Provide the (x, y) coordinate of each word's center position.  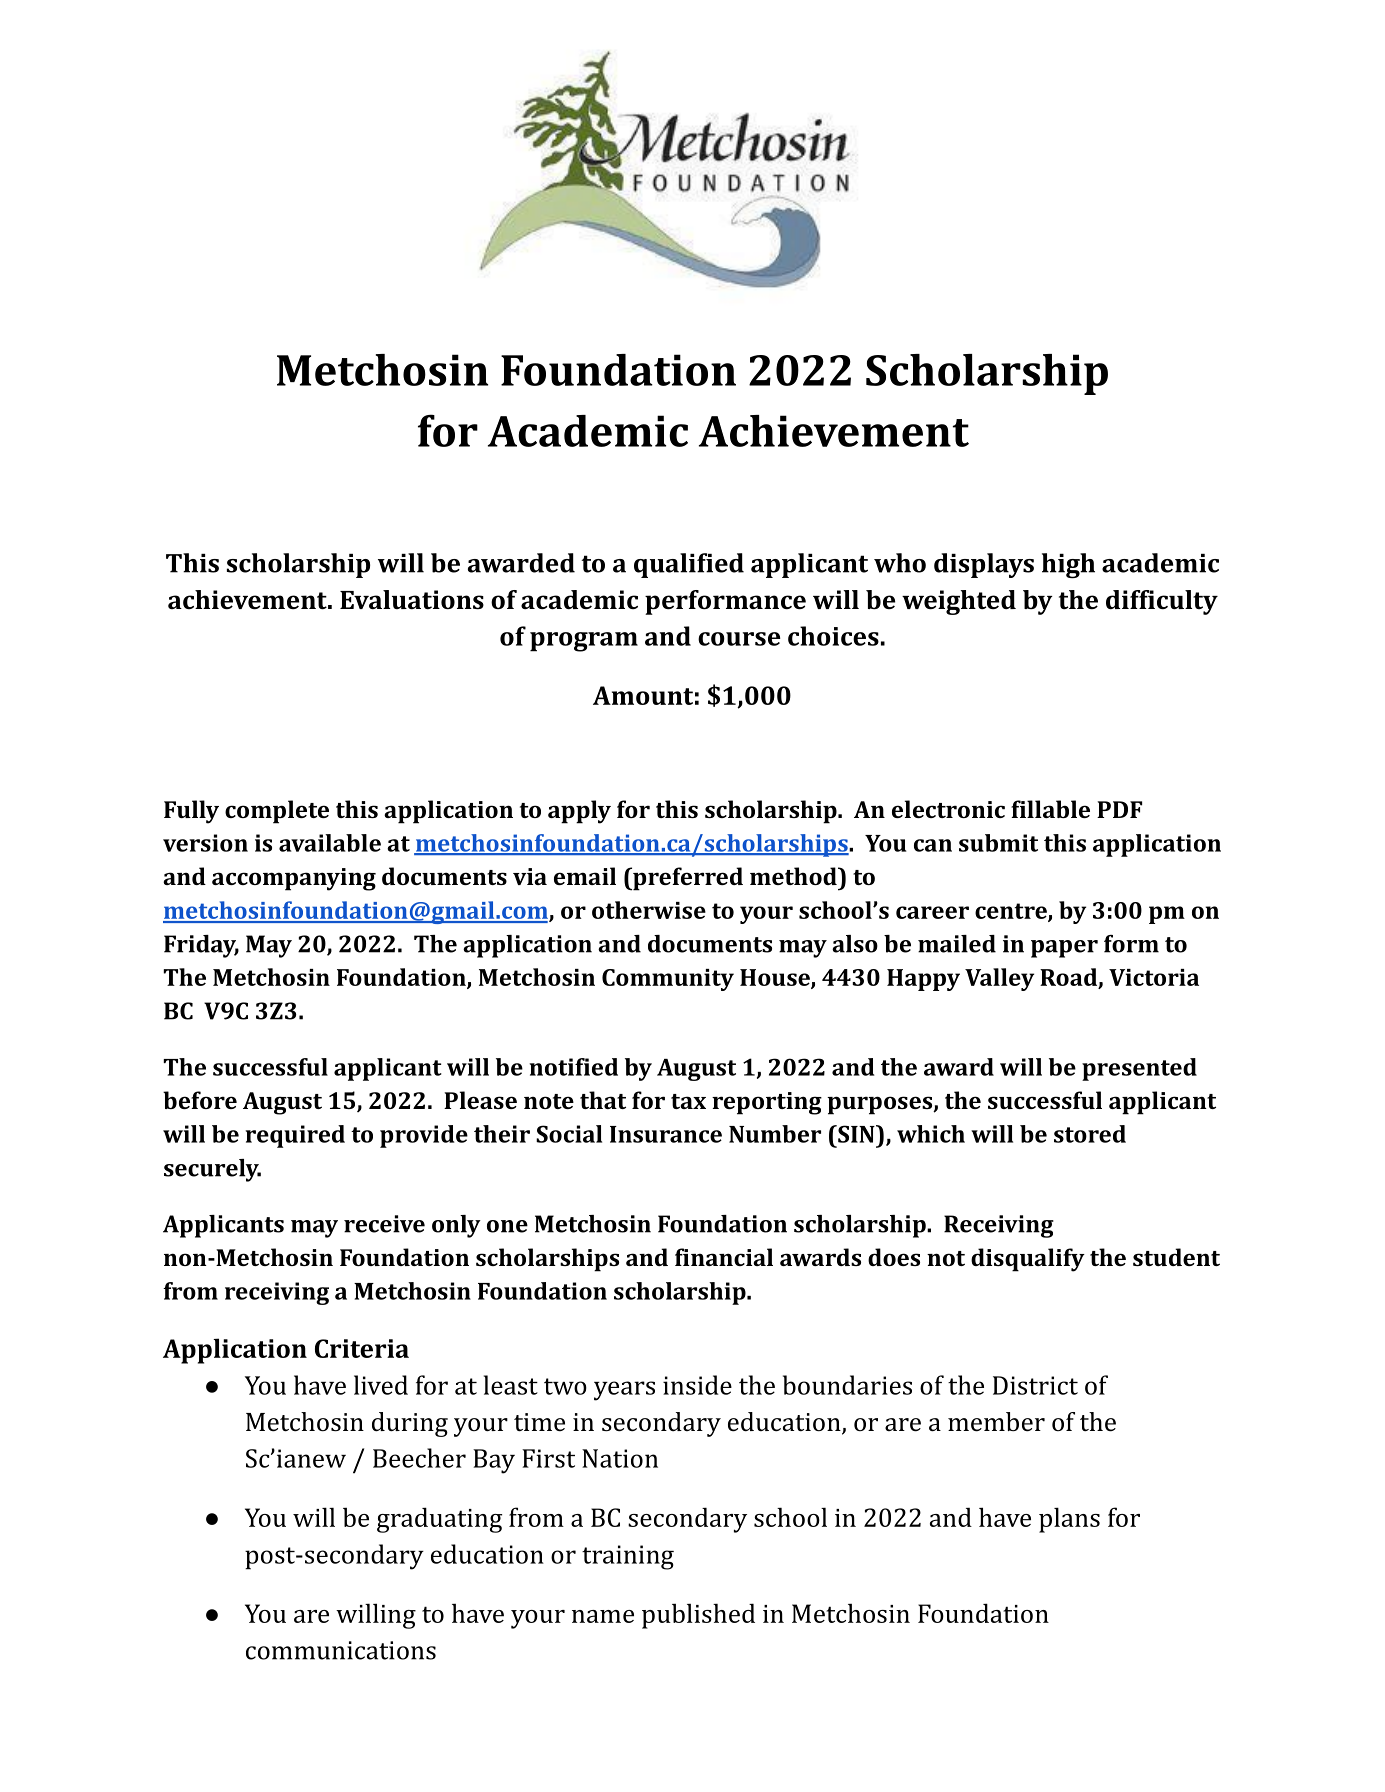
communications (341, 1650)
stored (1090, 1134)
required (295, 1136)
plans (1069, 1520)
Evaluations (412, 600)
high (1068, 565)
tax (688, 1101)
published (698, 1616)
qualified (689, 565)
